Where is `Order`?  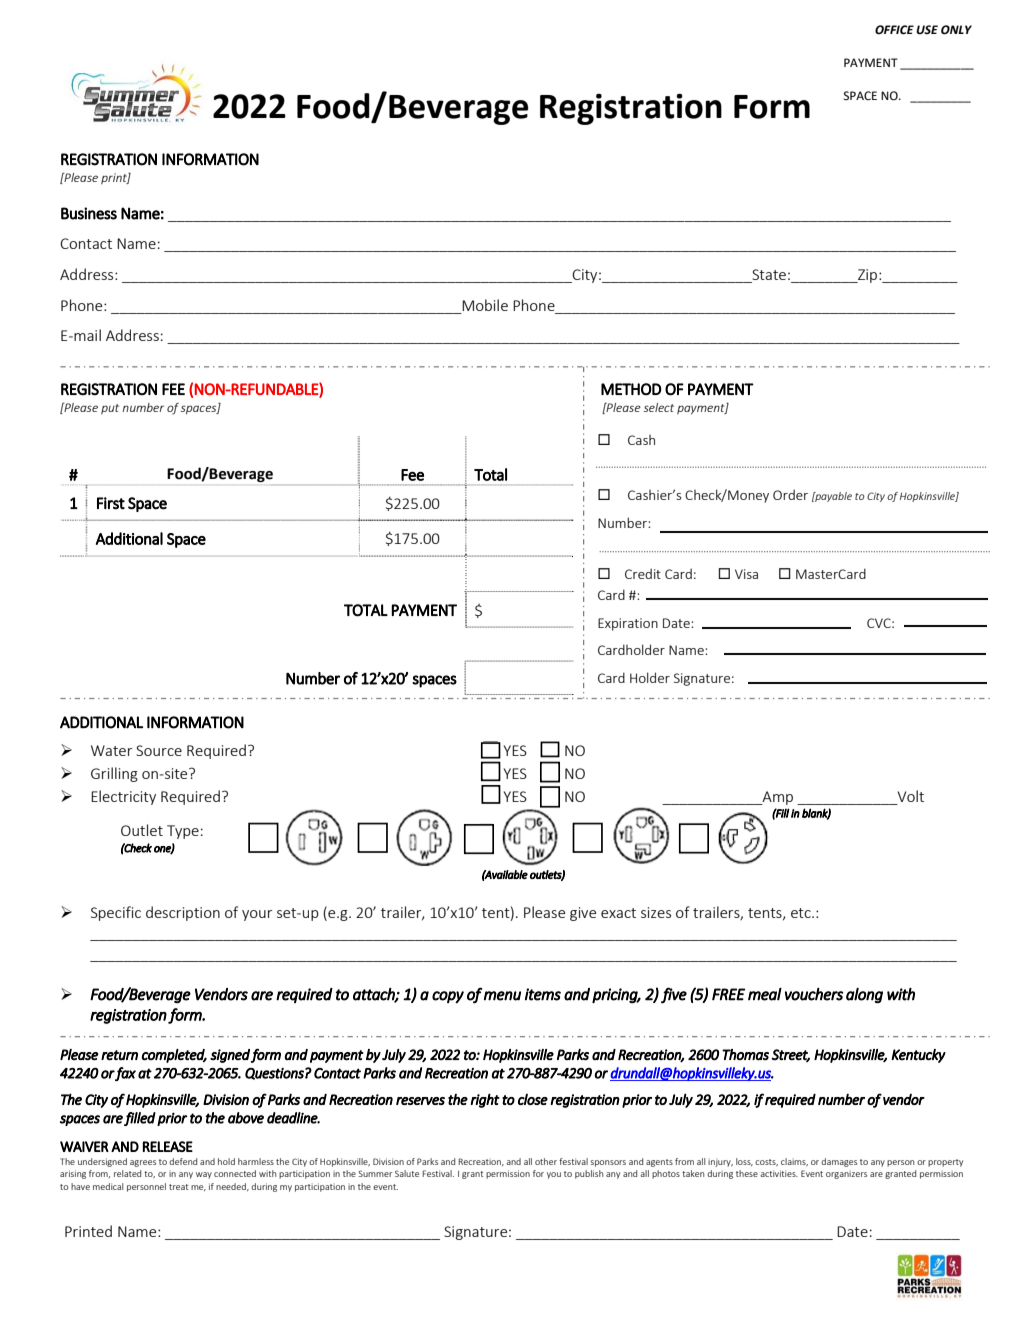 Order is located at coordinates (790, 494).
